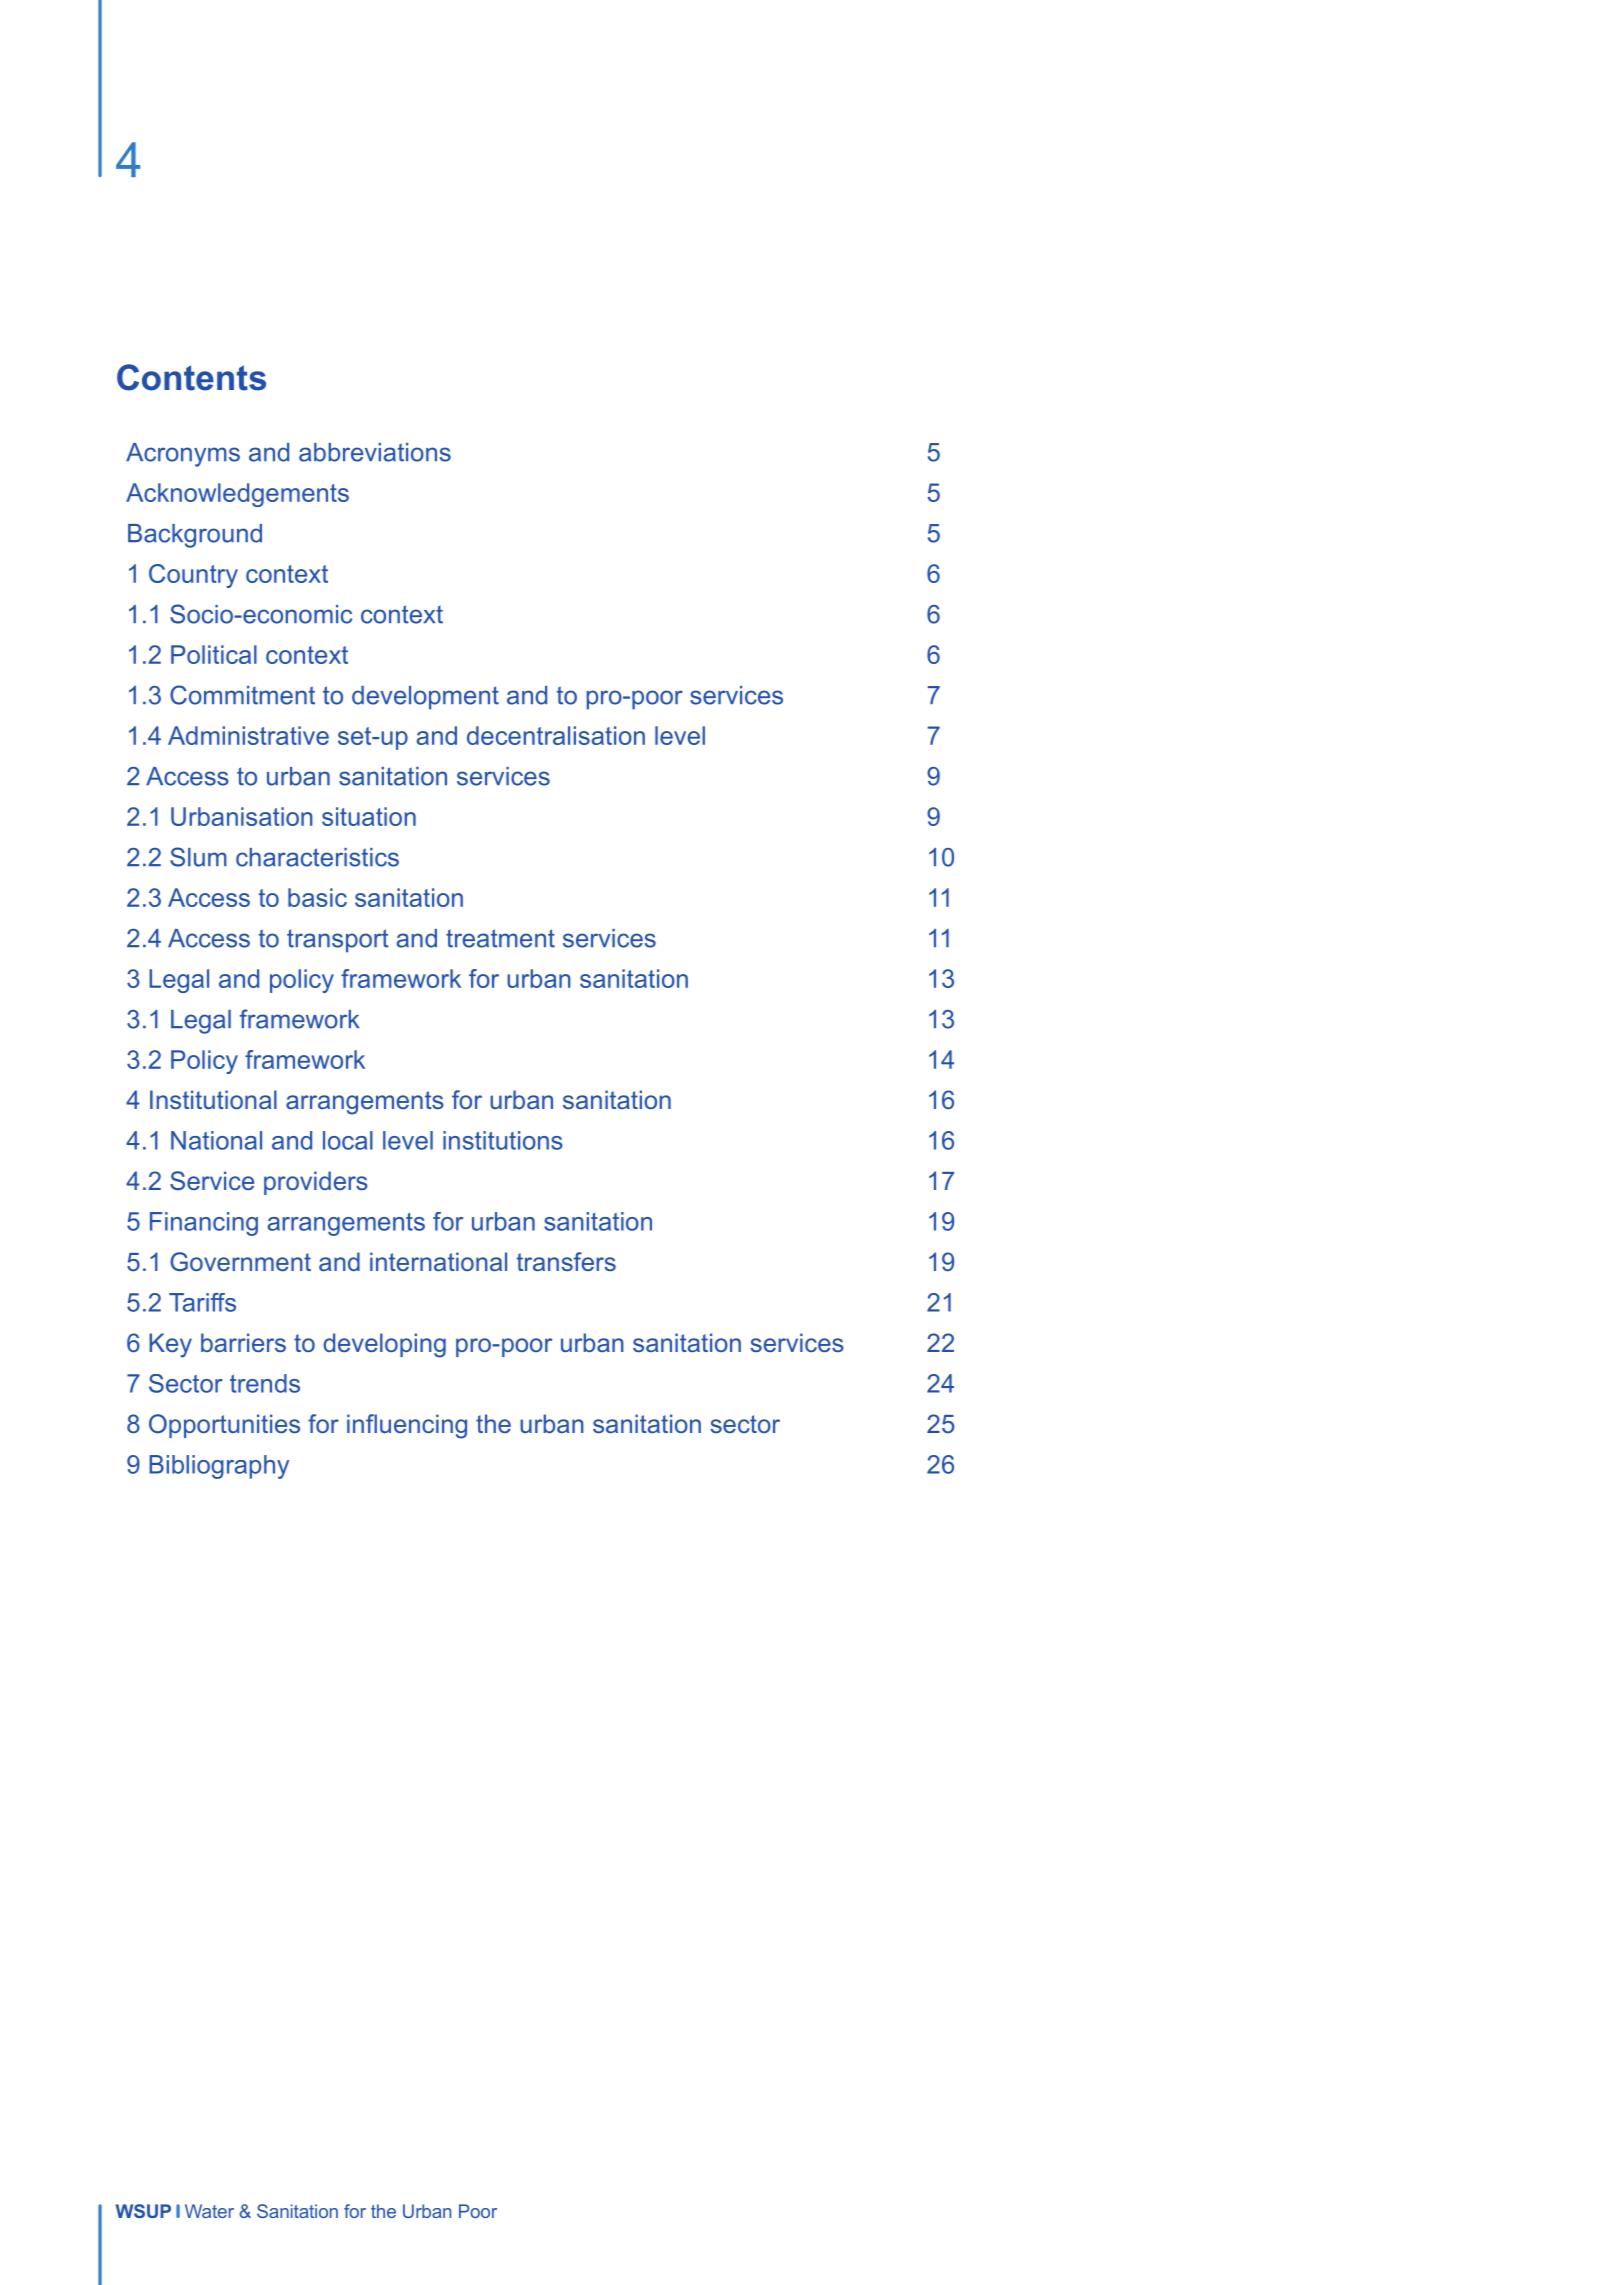  I want to click on developing, so click(384, 1345).
